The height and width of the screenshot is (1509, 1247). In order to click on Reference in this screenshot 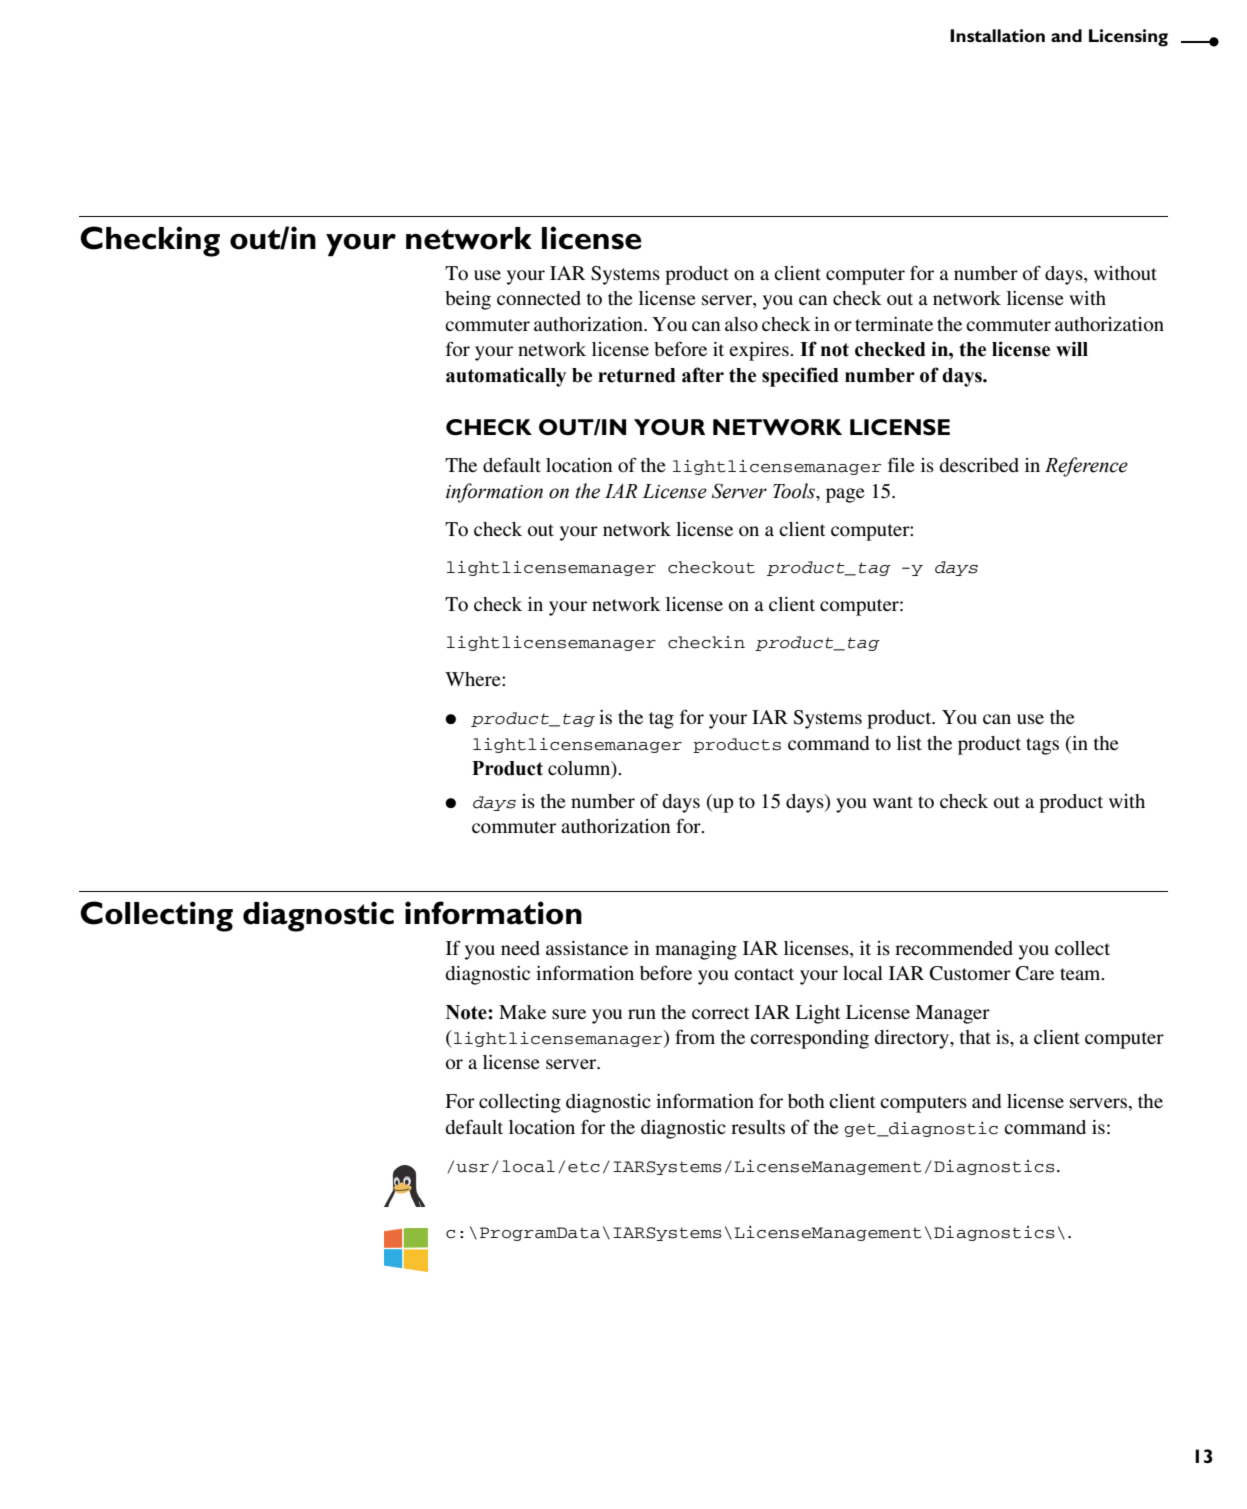, I will do `click(1086, 467)`.
